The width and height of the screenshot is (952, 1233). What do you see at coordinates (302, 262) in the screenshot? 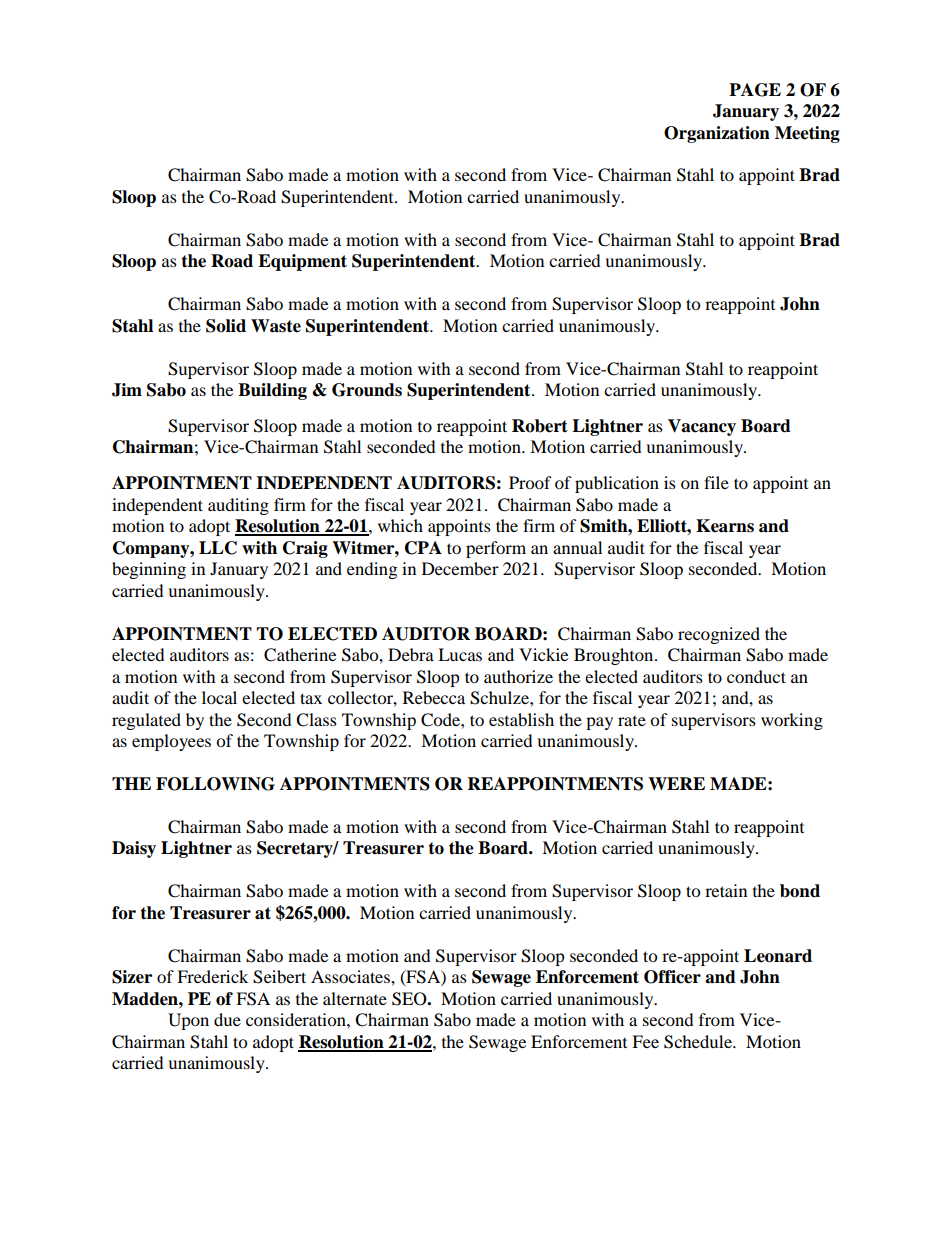
I see `Equipment` at bounding box center [302, 262].
